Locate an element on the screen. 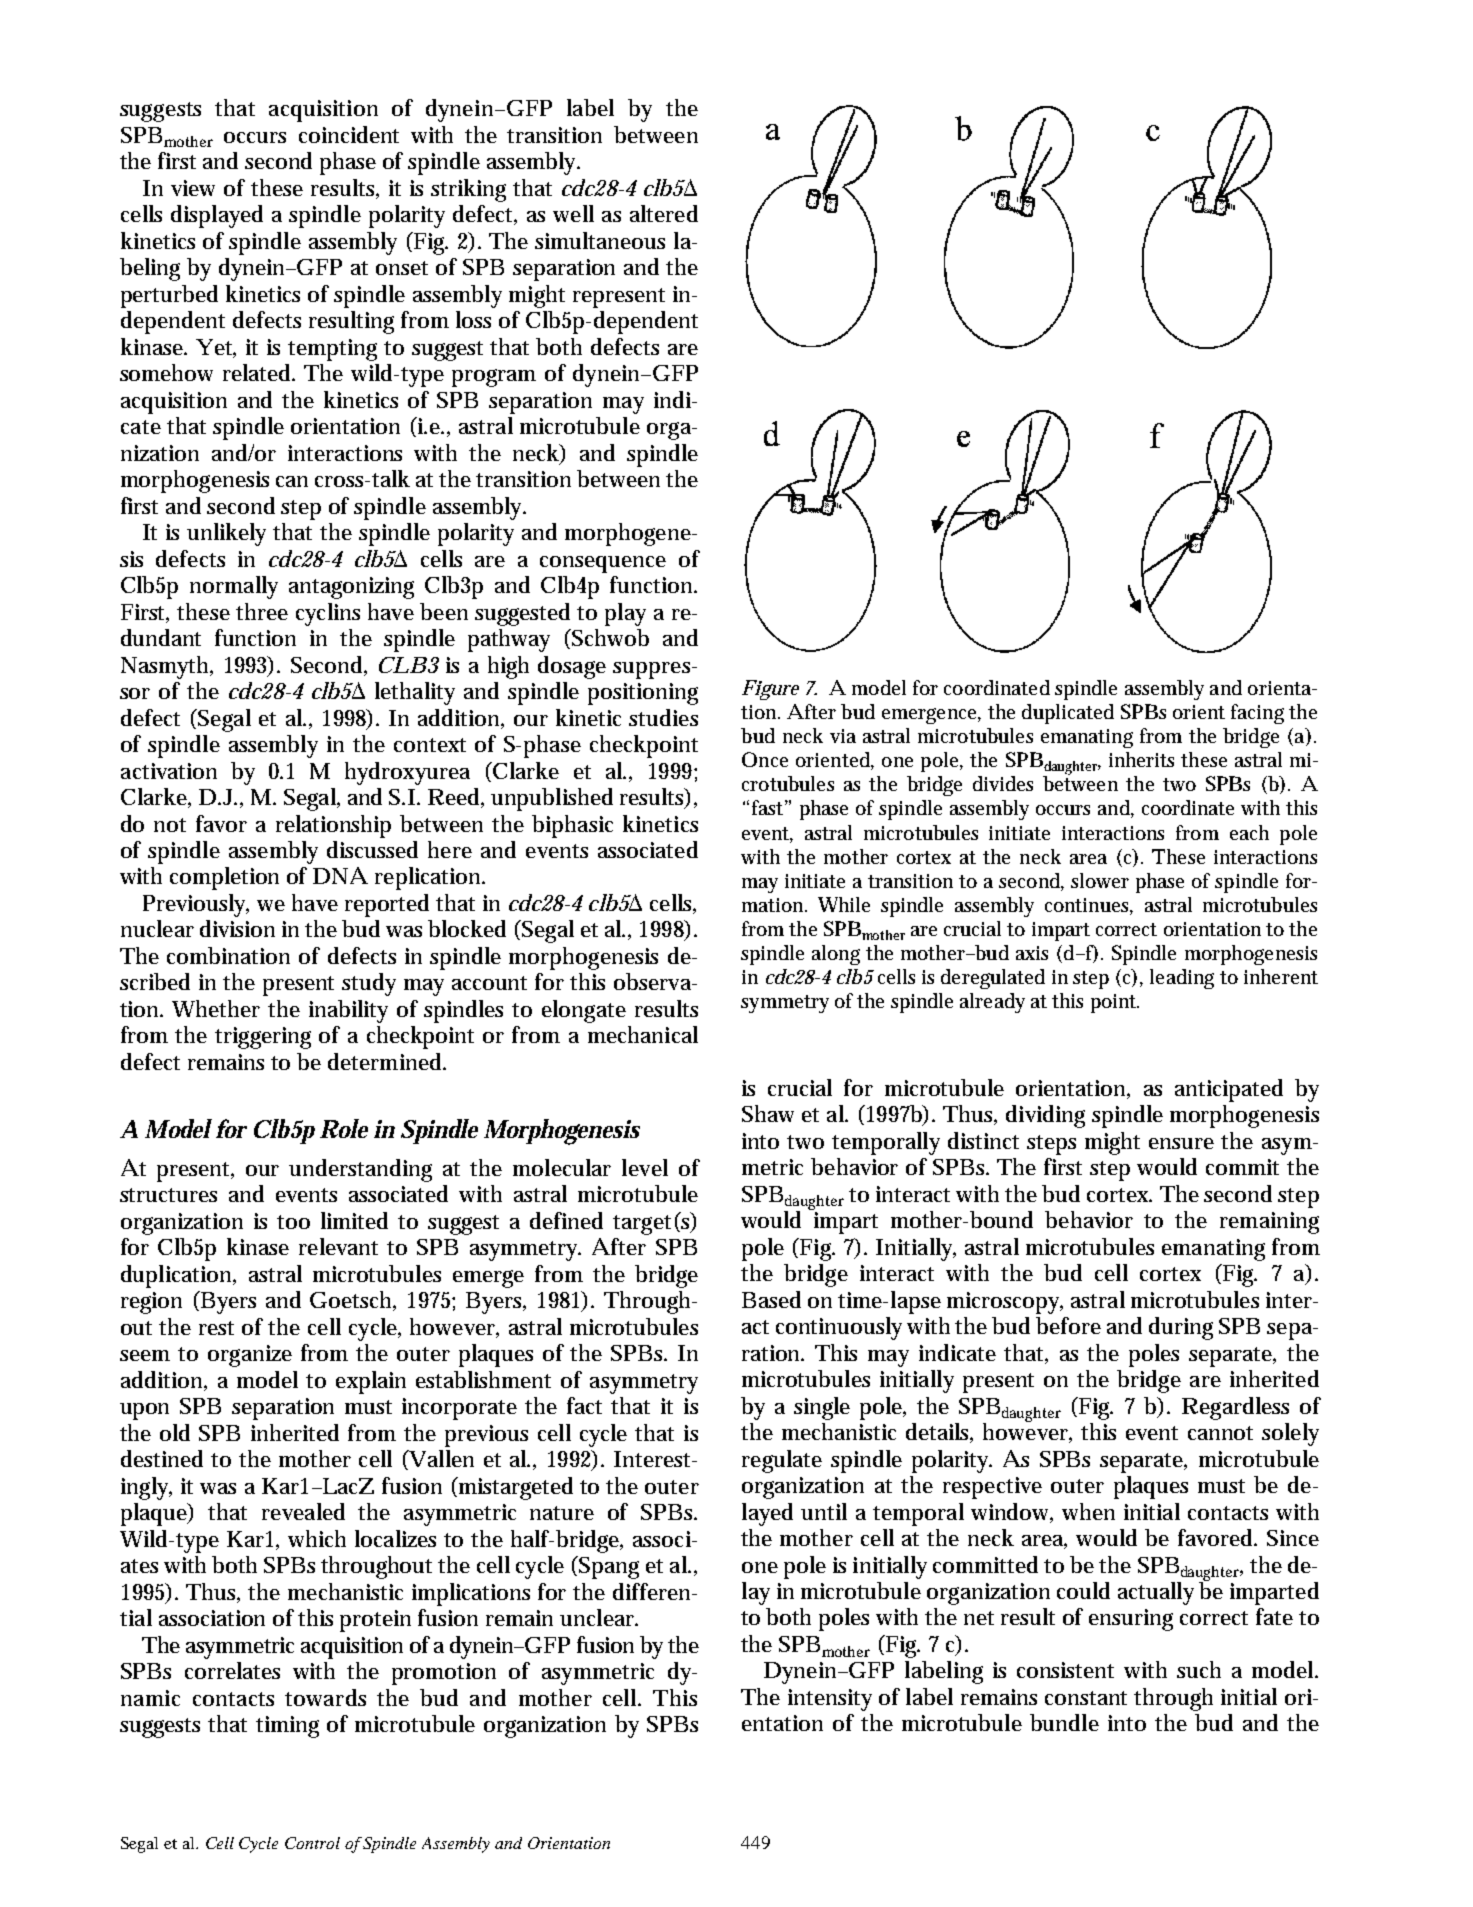 The image size is (1473, 1907). bundle is located at coordinates (1064, 1722).
